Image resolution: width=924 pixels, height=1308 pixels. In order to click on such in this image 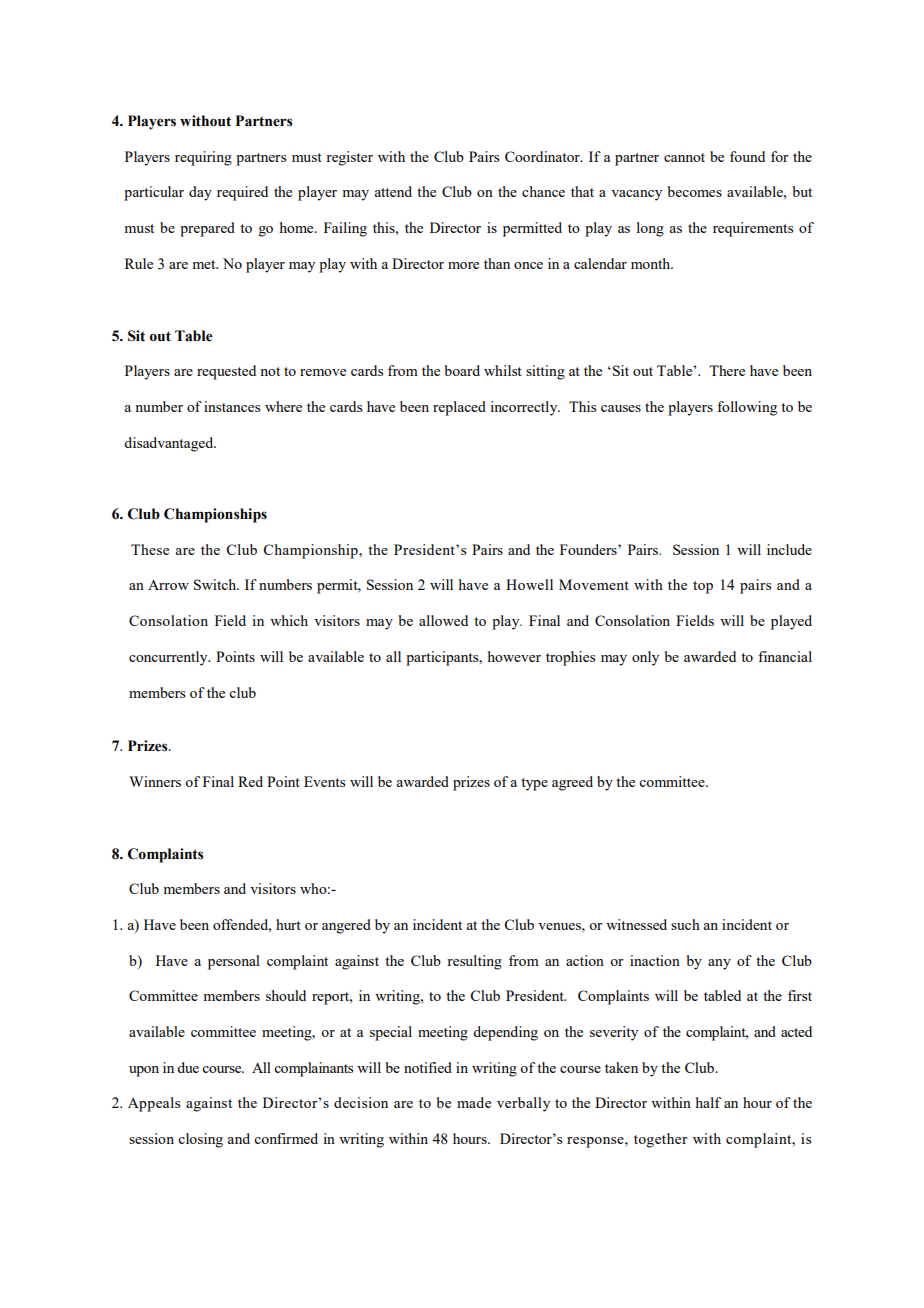, I will do `click(685, 924)`.
